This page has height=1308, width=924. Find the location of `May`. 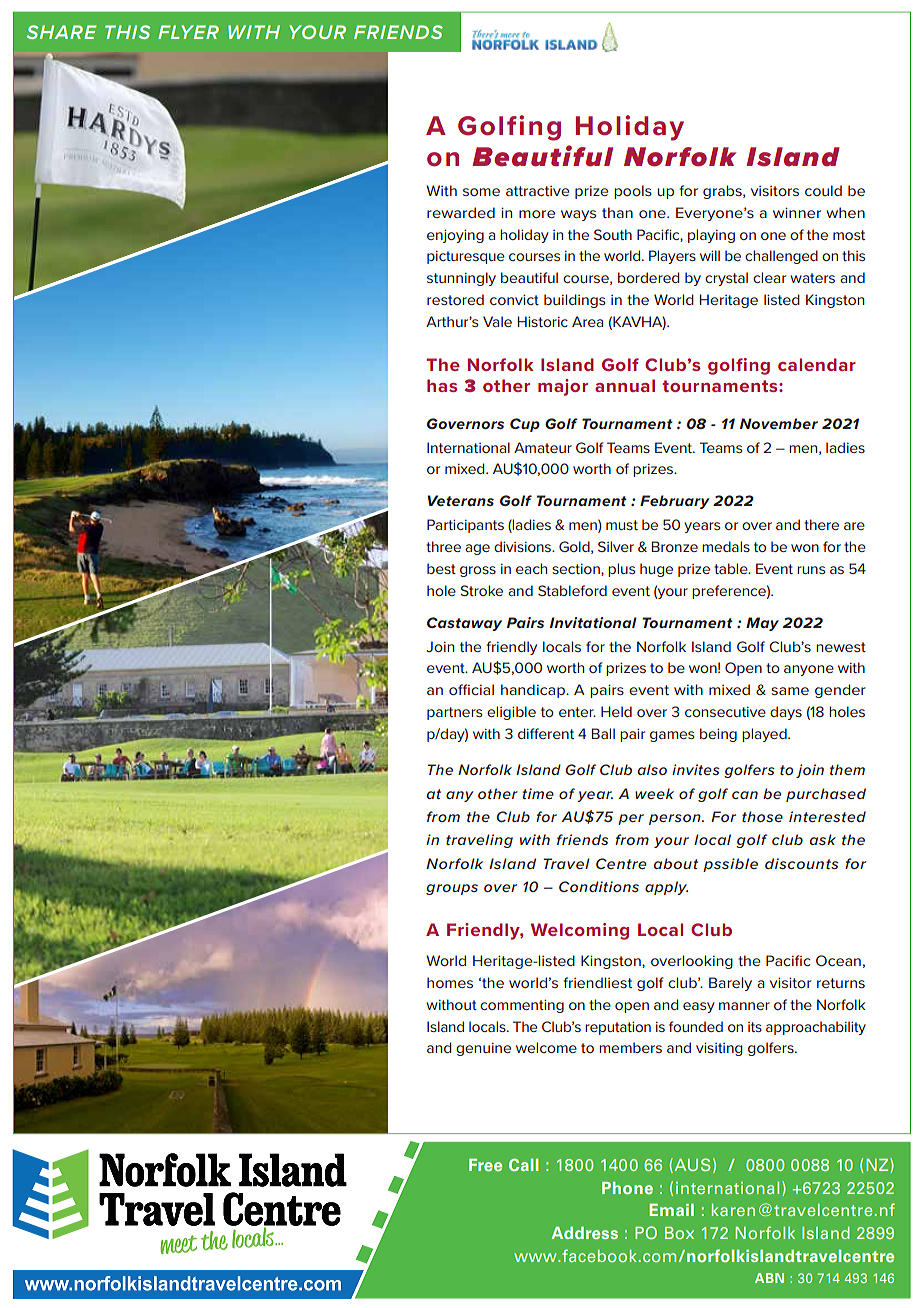

May is located at coordinates (762, 624).
